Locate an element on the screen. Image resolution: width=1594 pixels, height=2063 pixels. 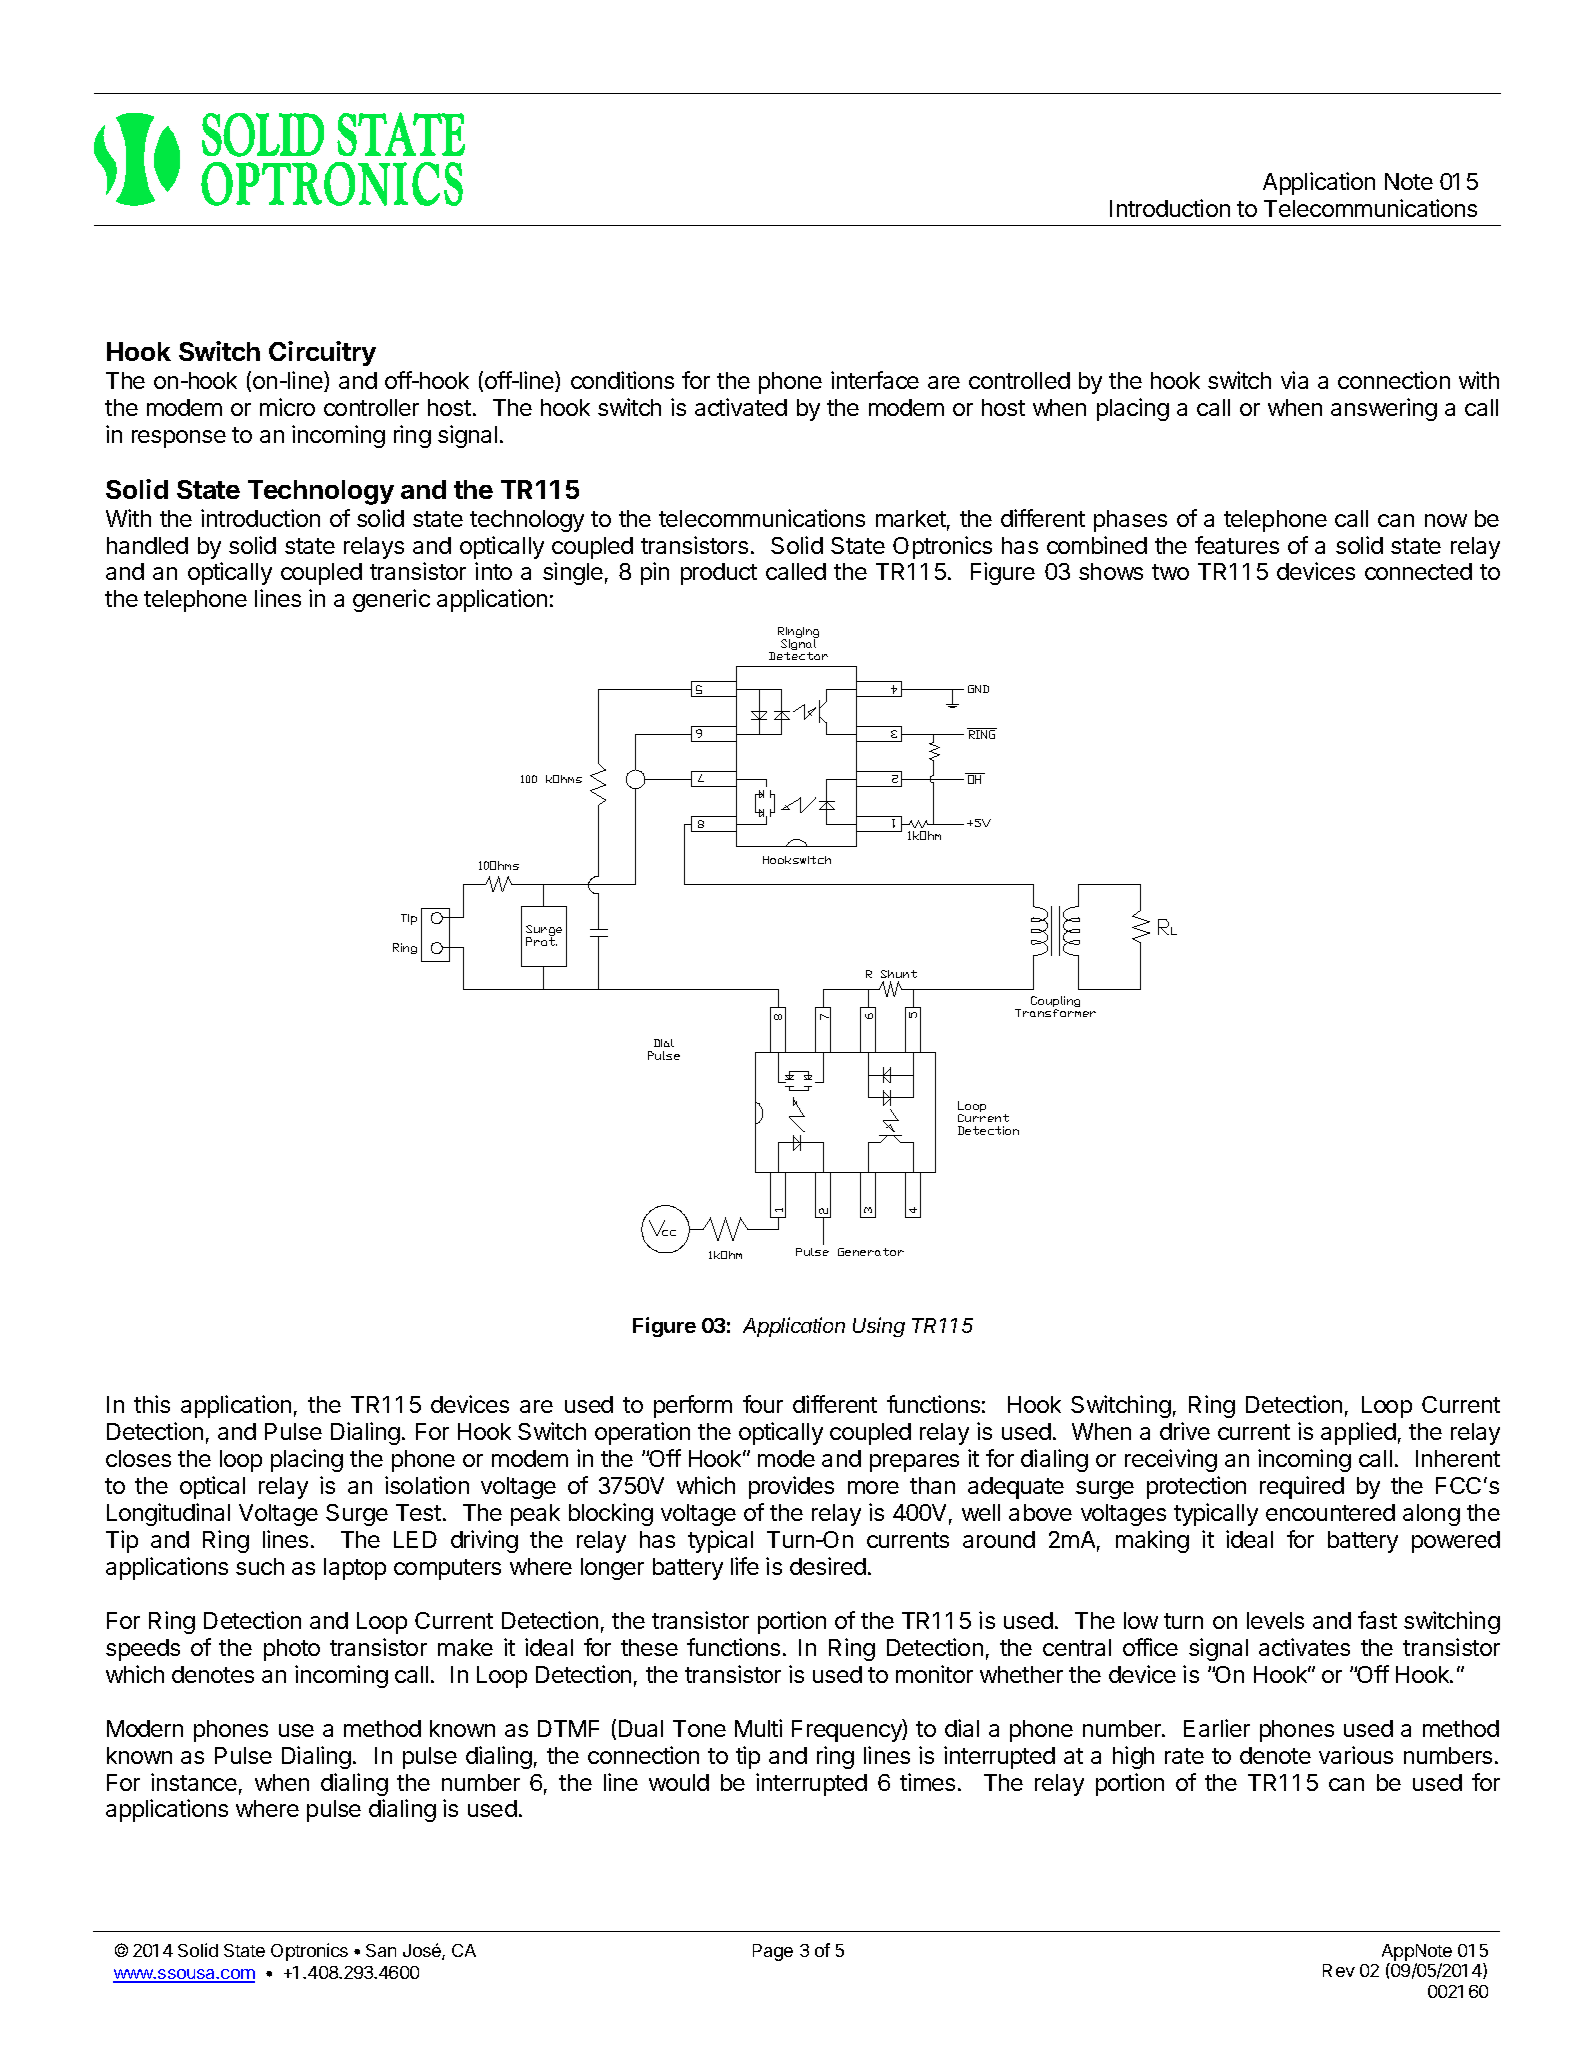
via is located at coordinates (1294, 380).
